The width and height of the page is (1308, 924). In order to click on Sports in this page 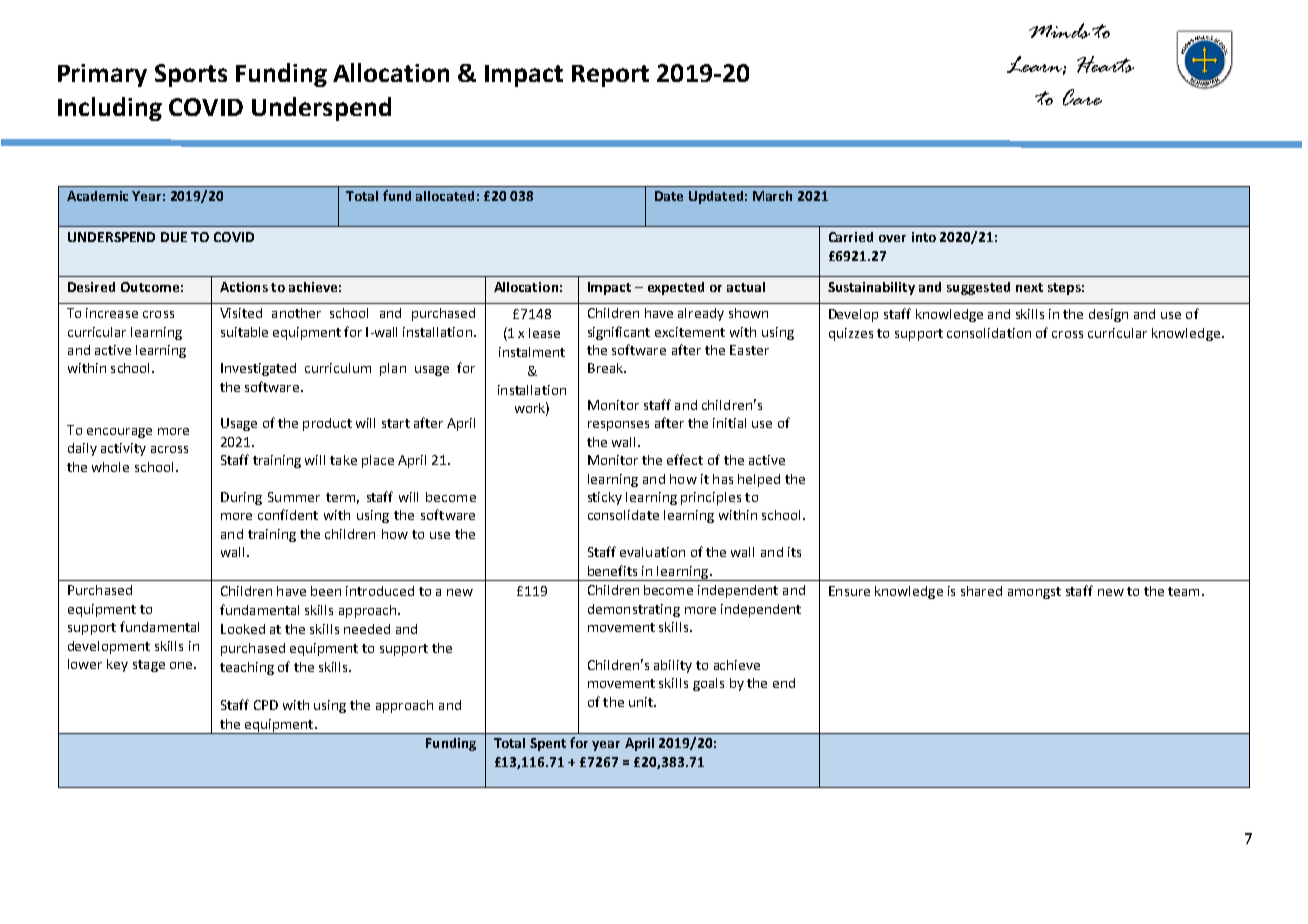, I will do `click(191, 75)`.
